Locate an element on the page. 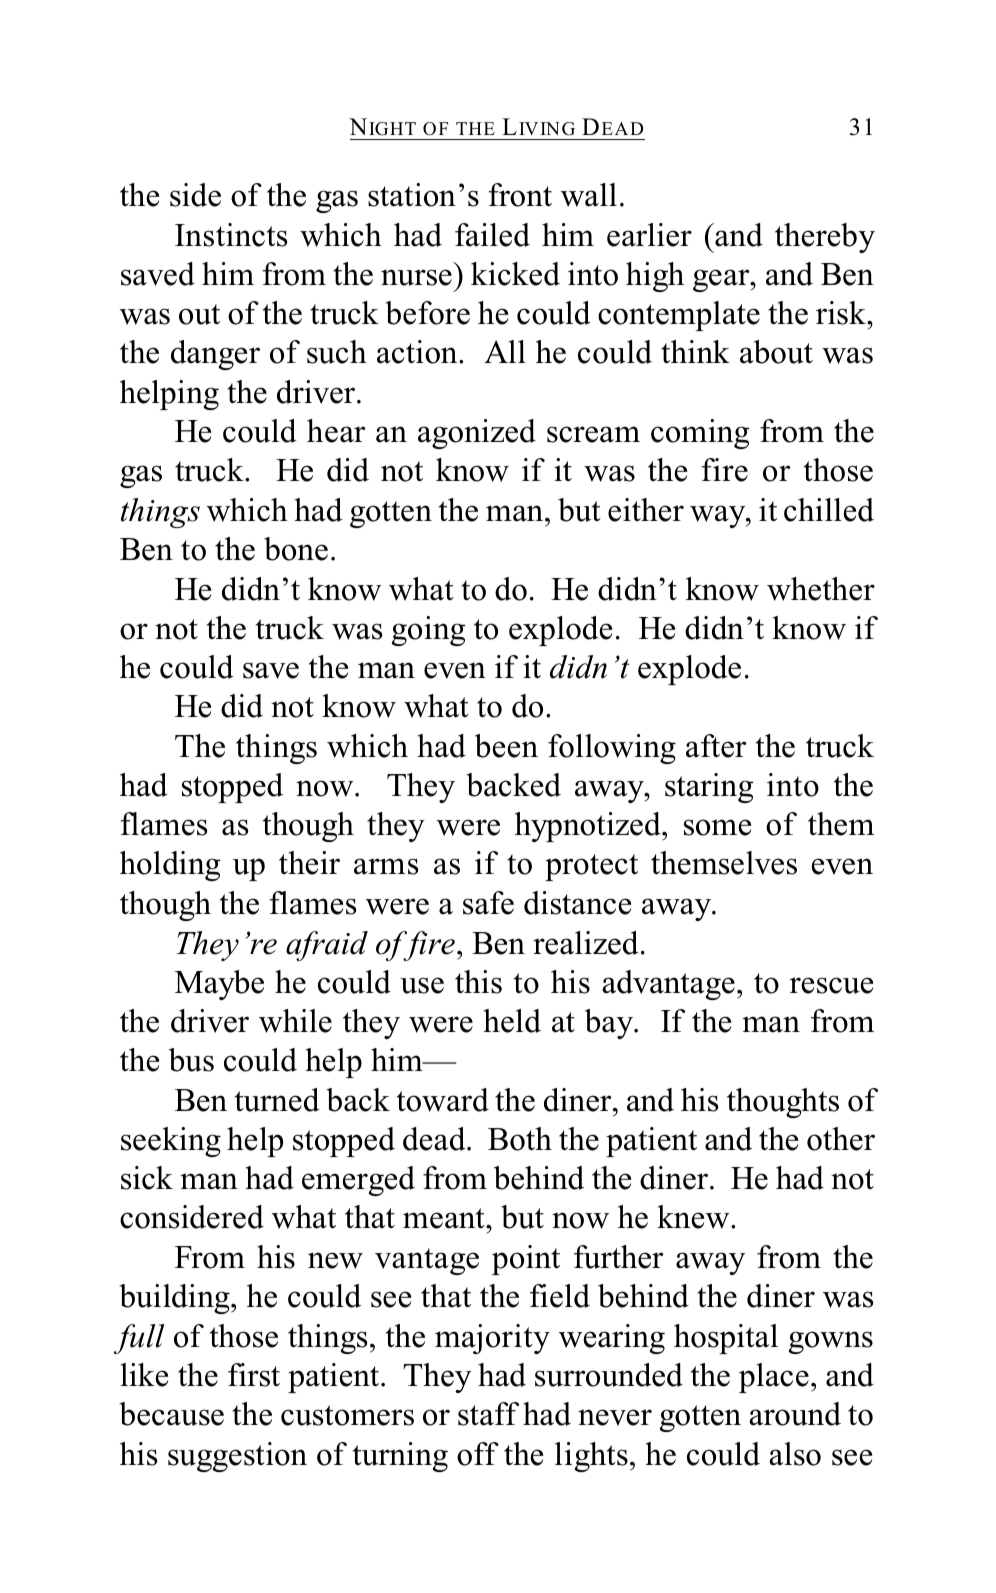  agonized is located at coordinates (477, 434).
